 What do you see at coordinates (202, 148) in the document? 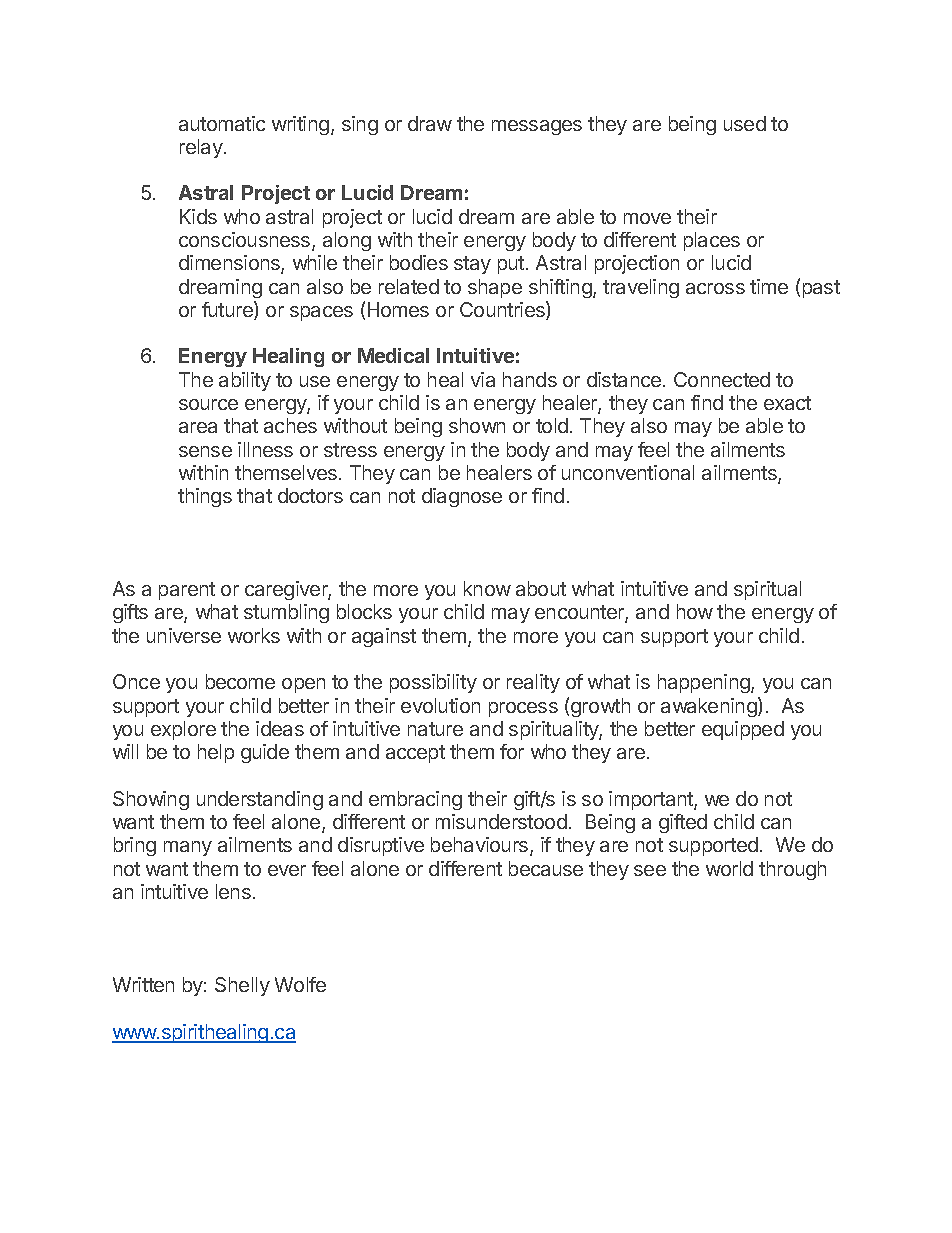
I see `relay` at bounding box center [202, 148].
